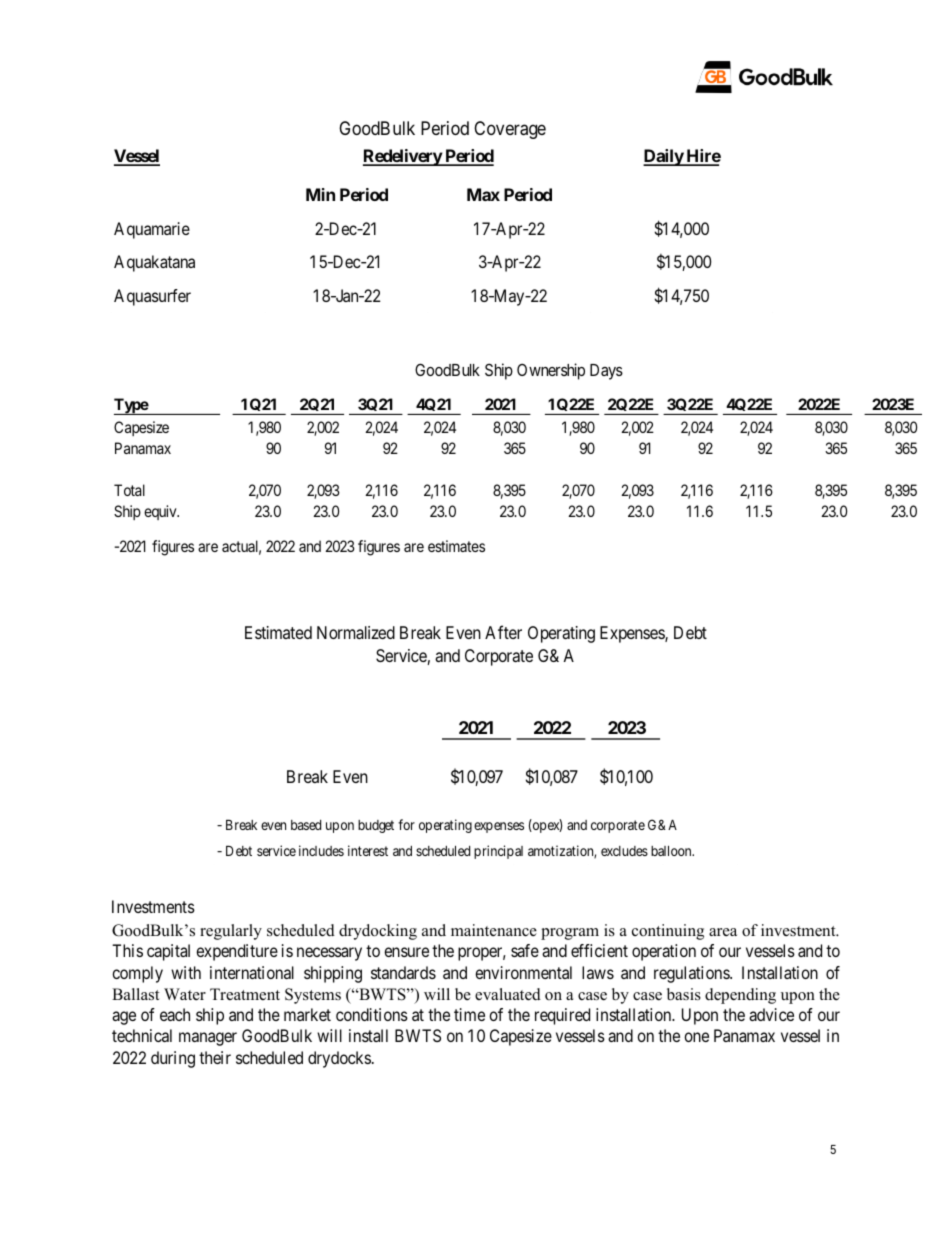 The image size is (952, 1233). What do you see at coordinates (208, 1039) in the screenshot?
I see `manager` at bounding box center [208, 1039].
